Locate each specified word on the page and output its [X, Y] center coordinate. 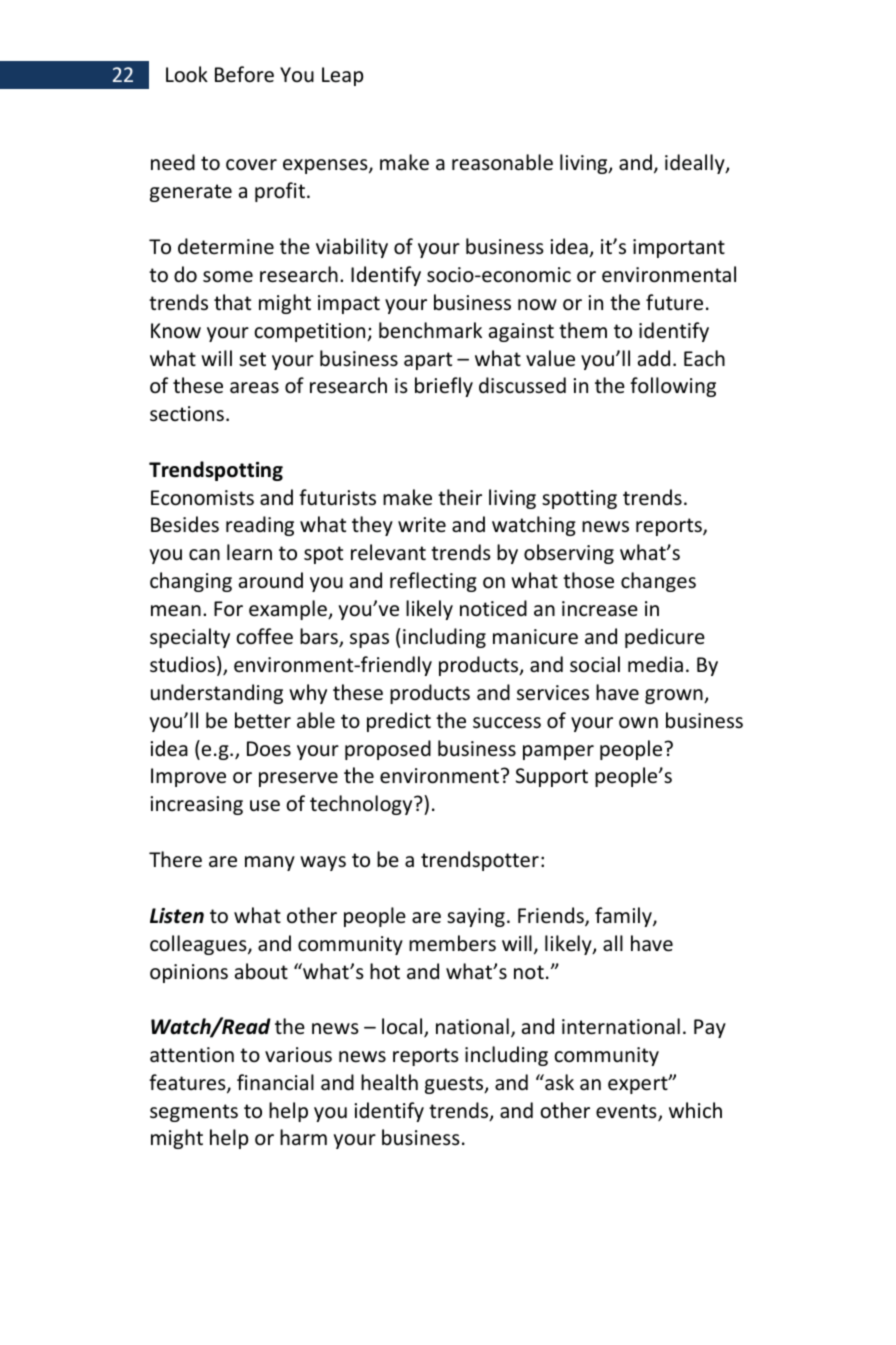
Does [269, 749]
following [673, 387]
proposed [388, 750]
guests [455, 1085]
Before [244, 74]
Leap [343, 76]
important [679, 248]
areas [254, 388]
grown [675, 696]
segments [194, 1113]
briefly [444, 387]
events [627, 1112]
